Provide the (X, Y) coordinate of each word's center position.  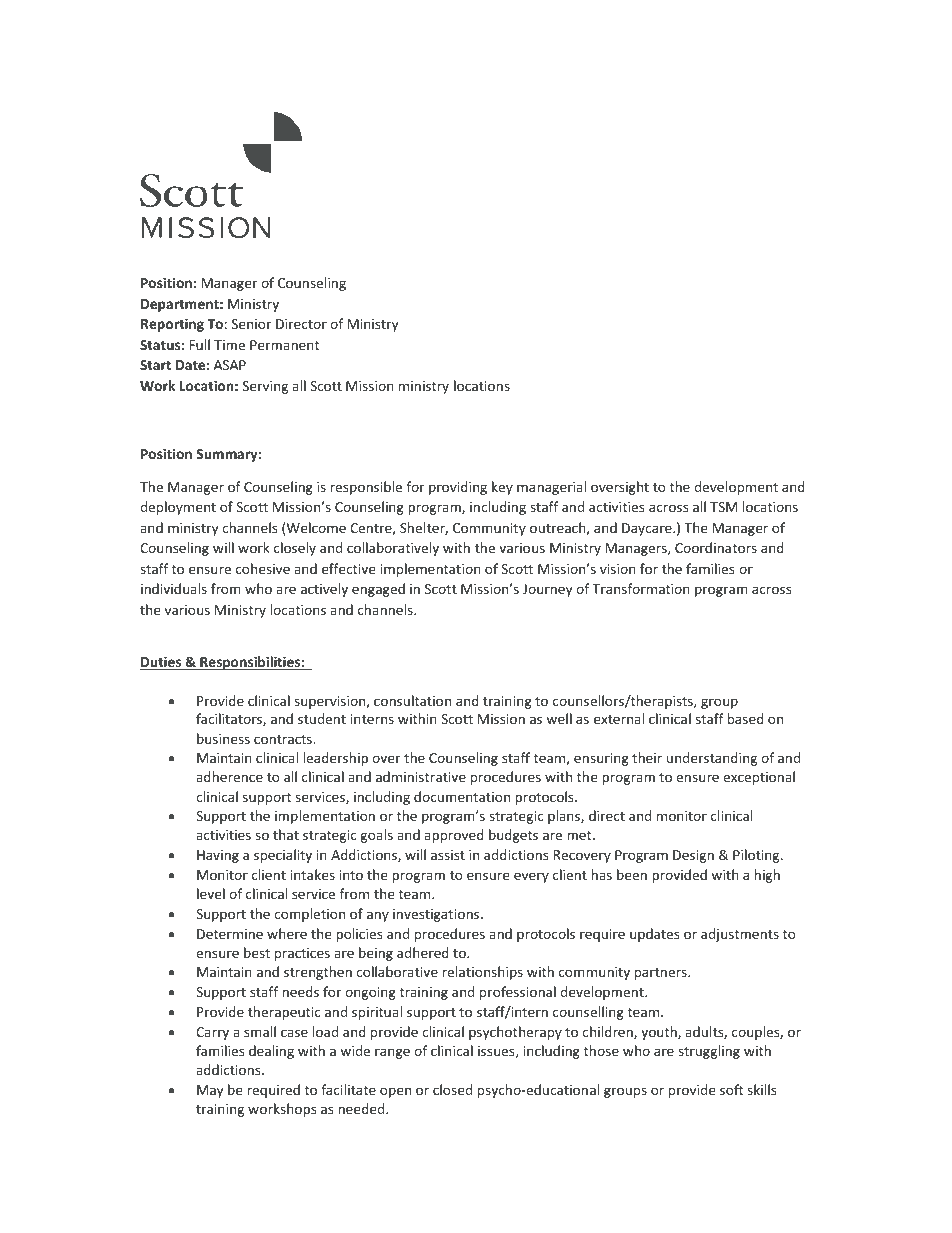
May (210, 1091)
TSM (723, 507)
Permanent (284, 345)
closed (452, 1089)
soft (731, 1089)
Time (229, 345)
